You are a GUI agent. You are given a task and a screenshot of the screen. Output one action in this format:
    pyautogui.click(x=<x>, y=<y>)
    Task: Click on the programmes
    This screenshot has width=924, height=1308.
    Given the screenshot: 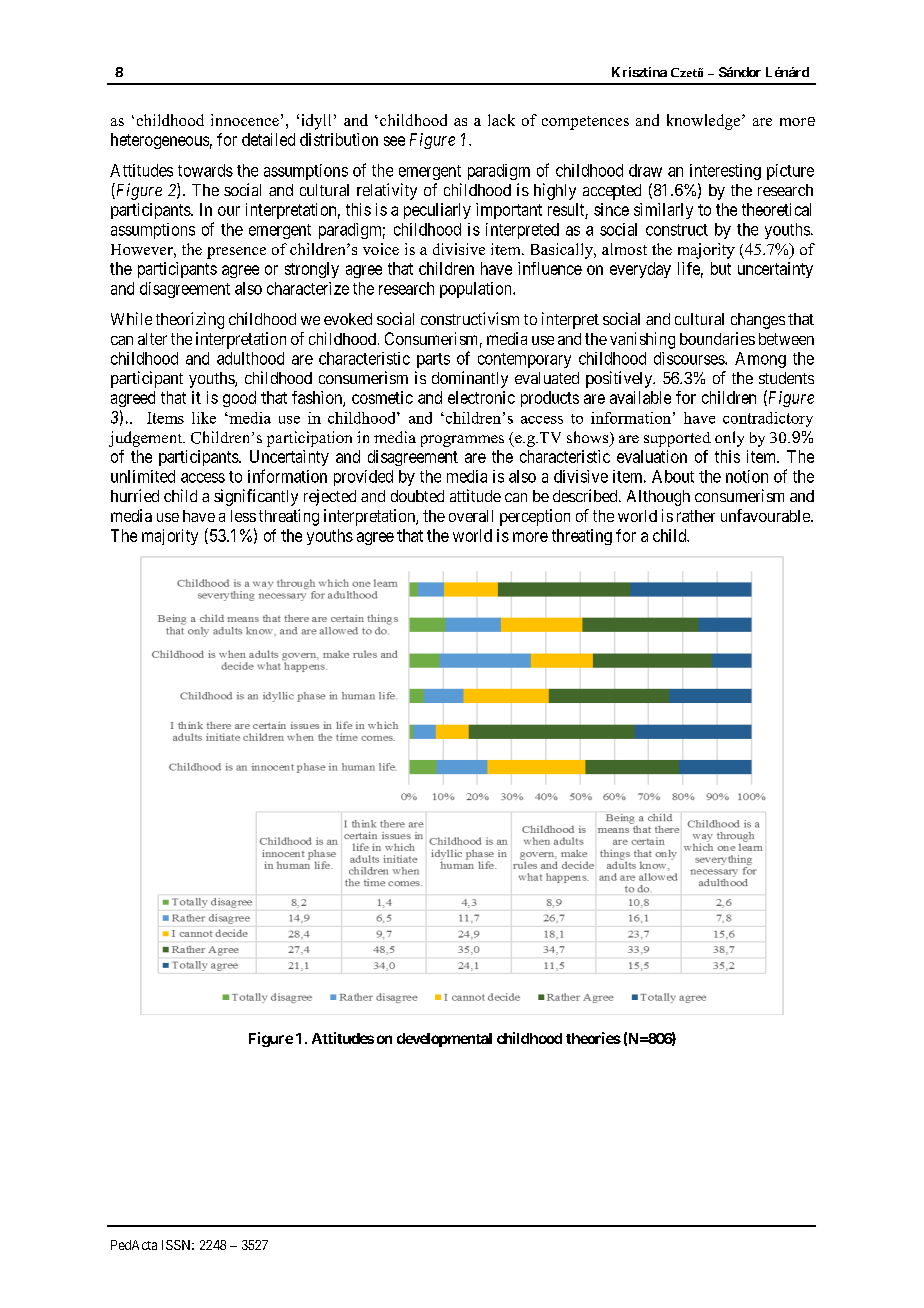 What is the action you would take?
    pyautogui.click(x=462, y=441)
